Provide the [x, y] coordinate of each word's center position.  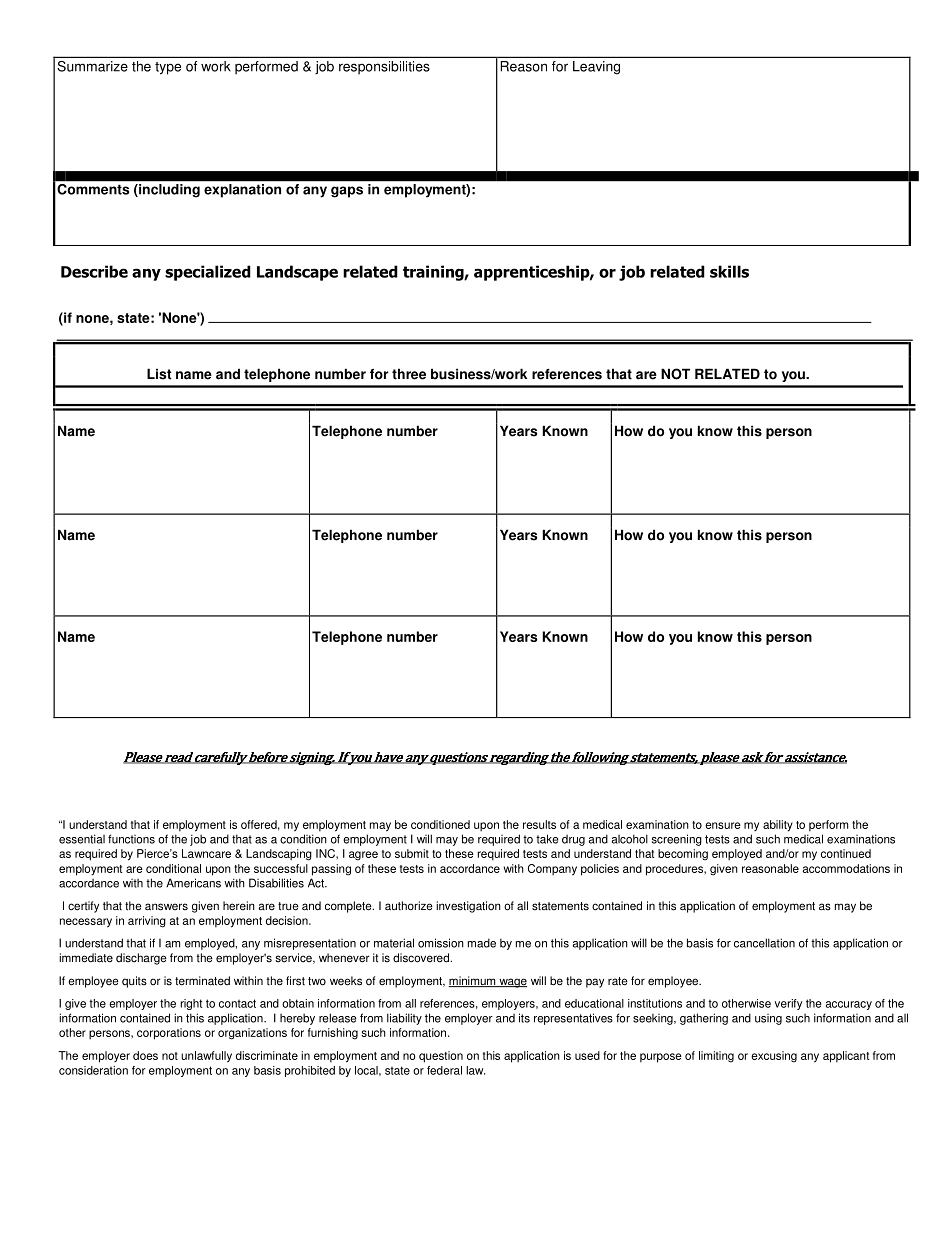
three [409, 374]
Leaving [596, 68]
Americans [193, 883]
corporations [169, 1034]
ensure [723, 825]
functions [131, 839]
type [168, 68]
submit [412, 853]
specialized [208, 273]
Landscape [297, 273]
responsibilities [384, 68]
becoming [683, 855]
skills [729, 271]
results [539, 824]
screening [677, 840]
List [159, 374]
